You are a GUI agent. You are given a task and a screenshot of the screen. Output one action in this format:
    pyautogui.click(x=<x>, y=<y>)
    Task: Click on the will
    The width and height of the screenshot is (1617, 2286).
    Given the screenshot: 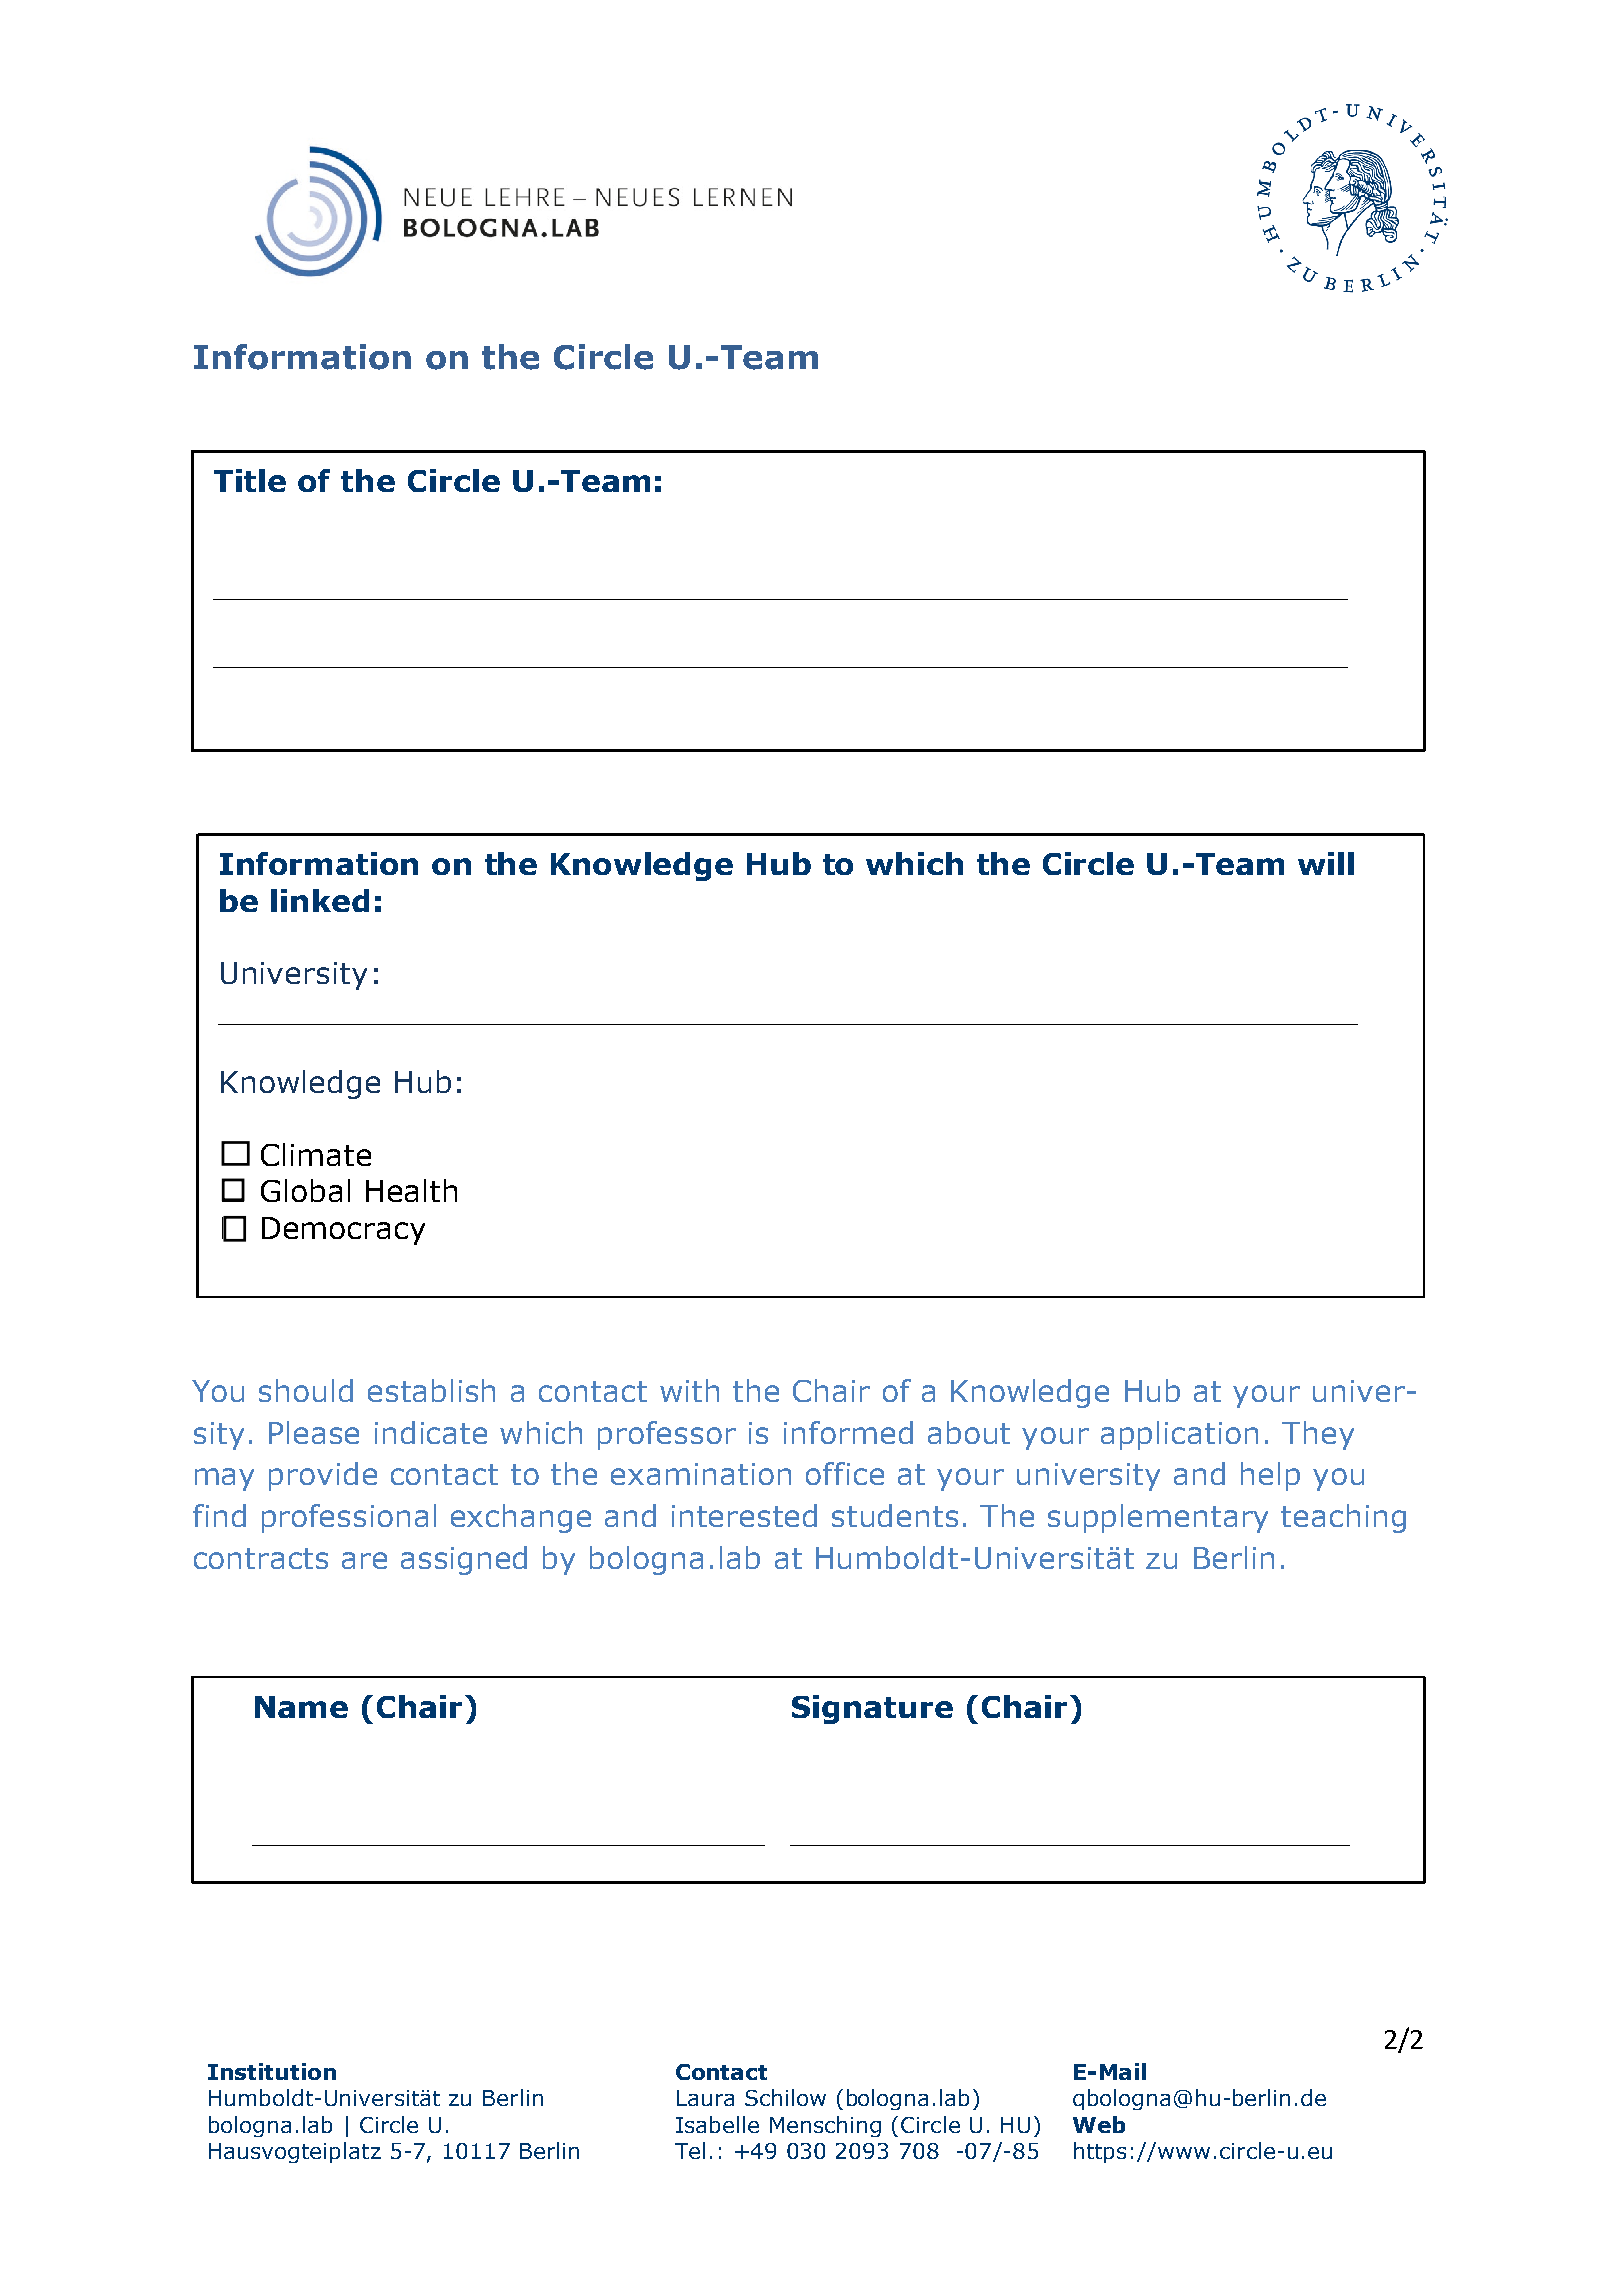 What is the action you would take?
    pyautogui.click(x=1326, y=863)
